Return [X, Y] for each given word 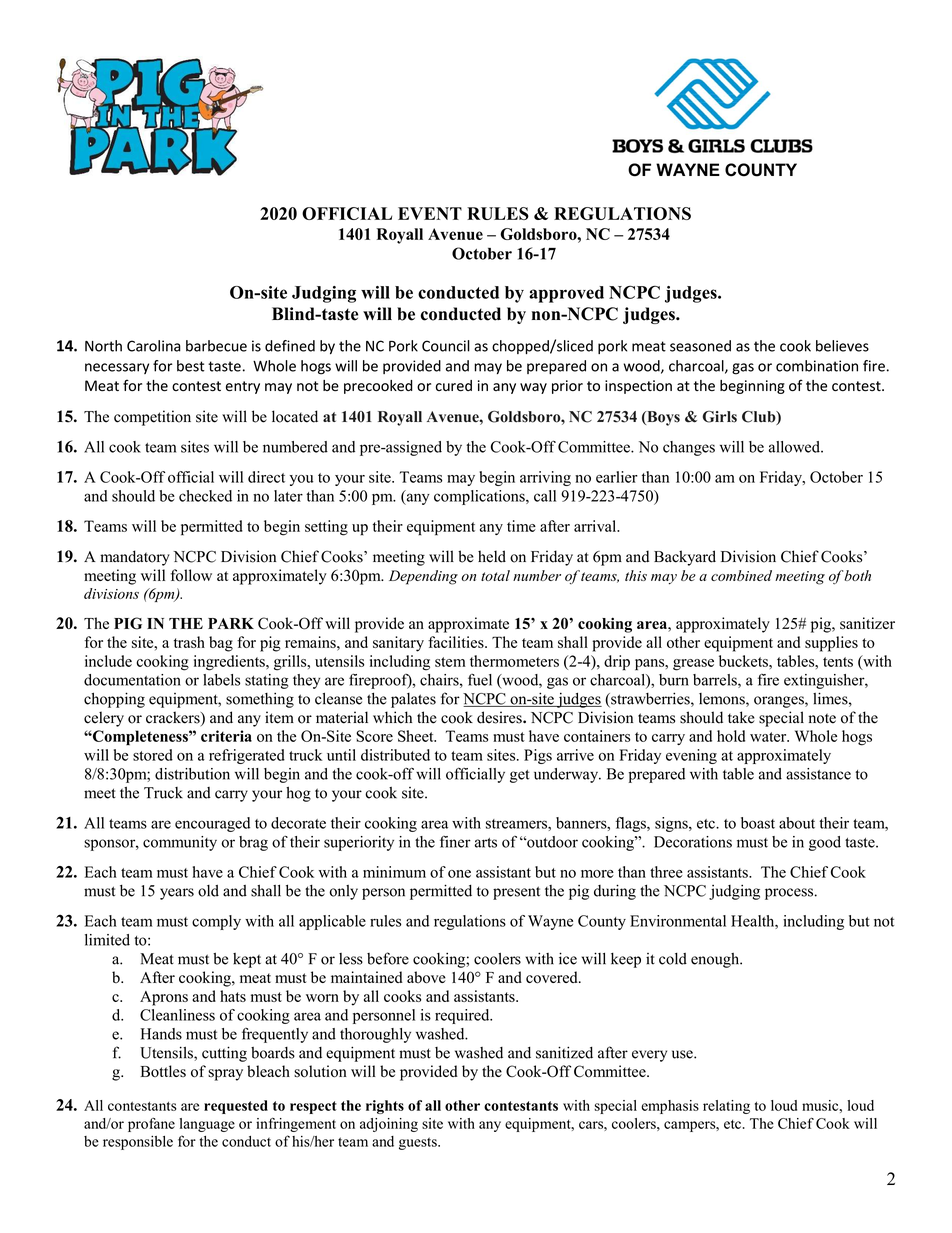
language [207, 1125]
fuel [480, 680]
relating [726, 1107]
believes [842, 346]
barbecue [216, 346]
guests [419, 1143]
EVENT [430, 213]
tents [838, 662]
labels [221, 680]
